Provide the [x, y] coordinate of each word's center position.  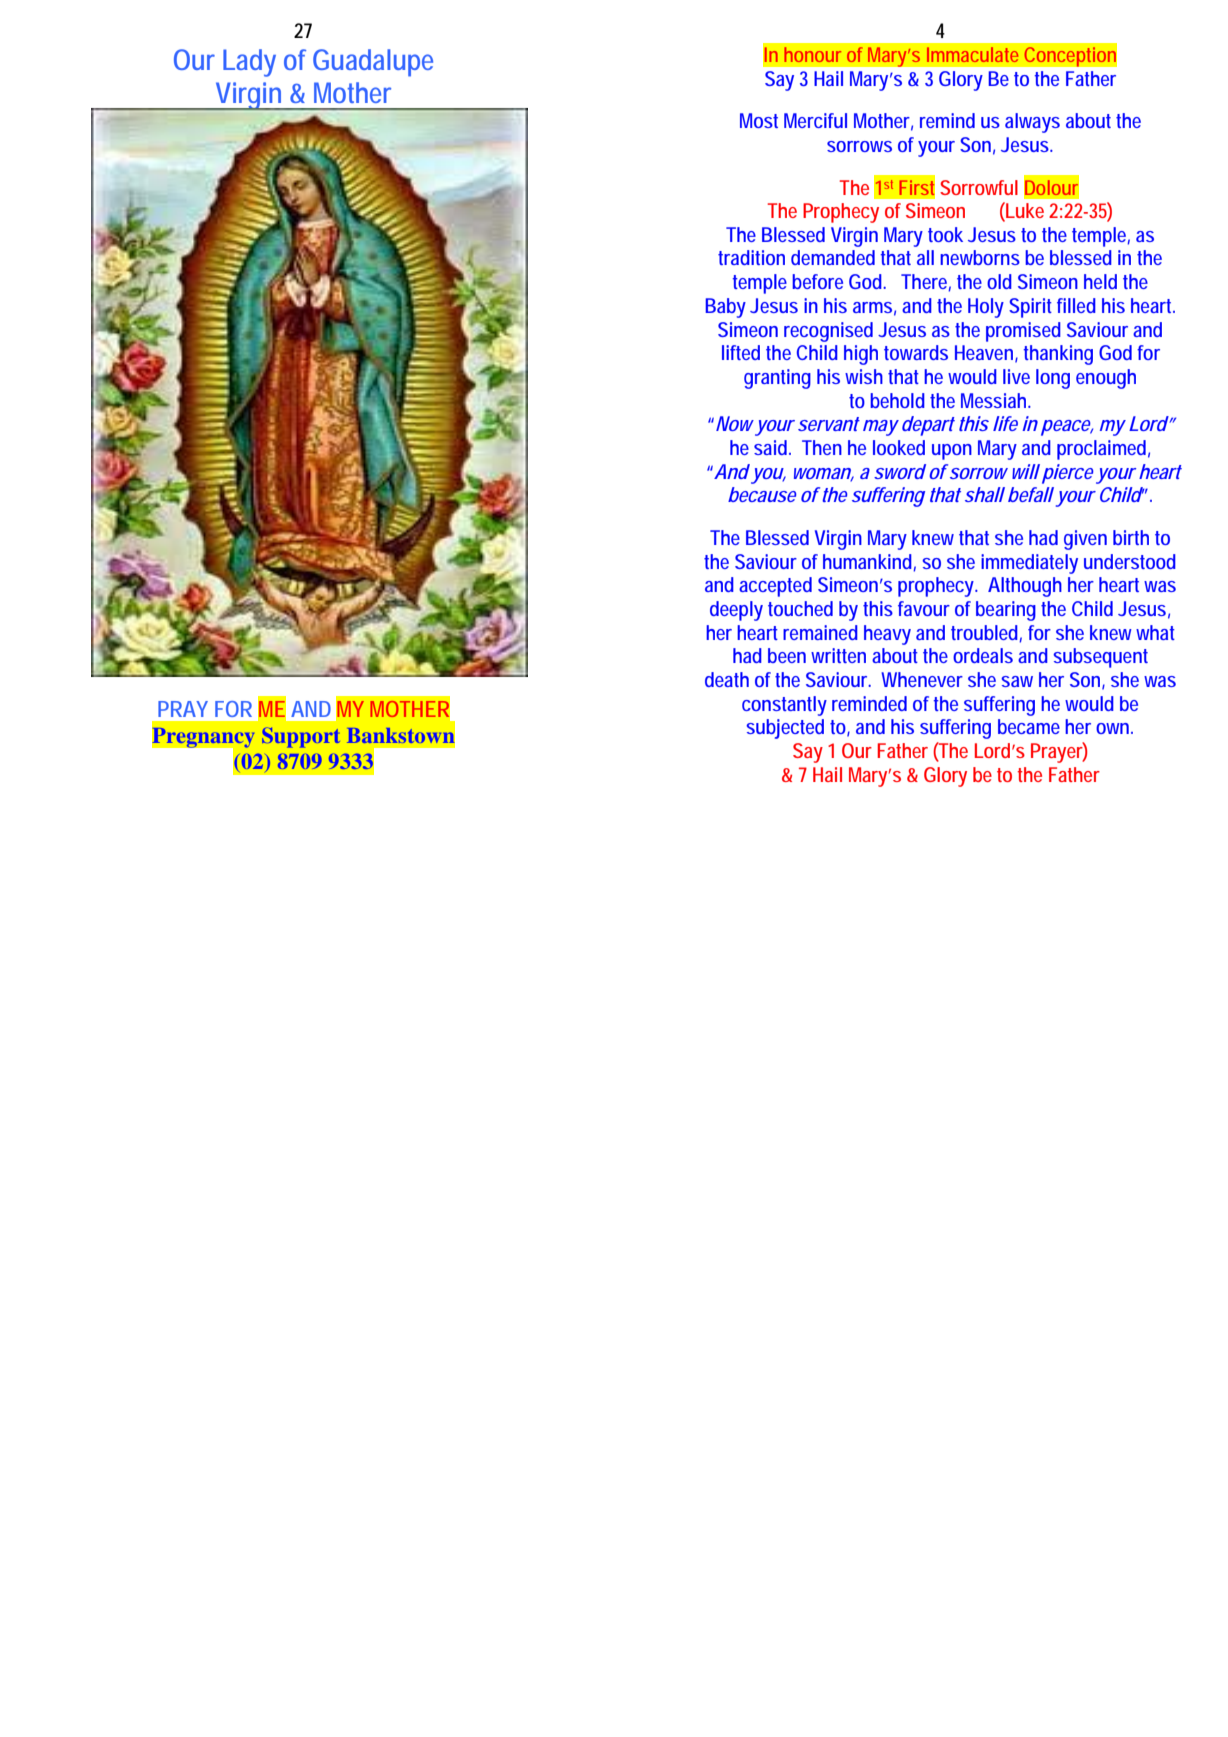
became [1029, 726]
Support [301, 737]
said [772, 447]
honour [812, 54]
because [762, 494]
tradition [751, 257]
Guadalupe [373, 63]
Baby [725, 308]
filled [1076, 305]
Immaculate [972, 54]
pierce [1068, 474]
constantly [784, 706]
